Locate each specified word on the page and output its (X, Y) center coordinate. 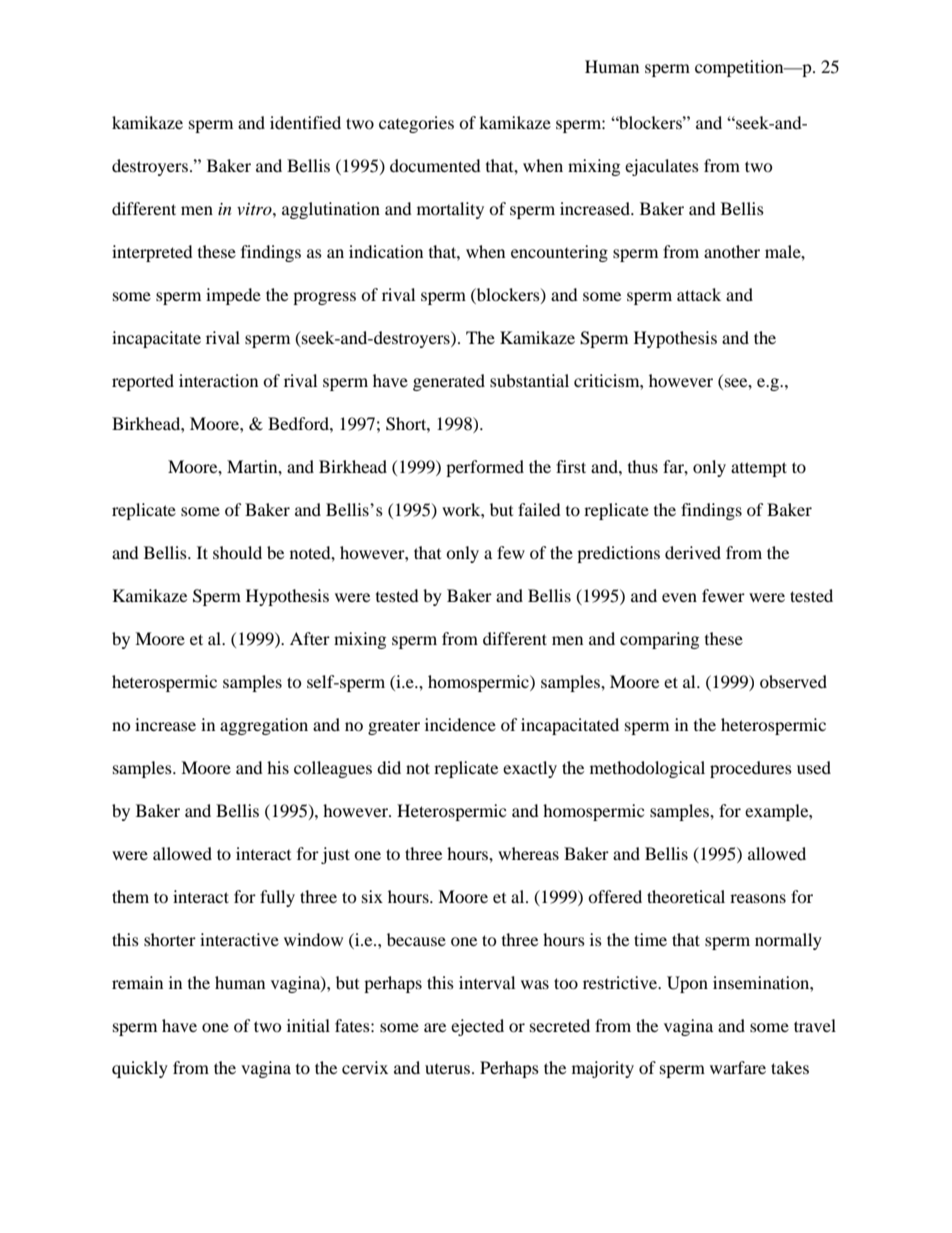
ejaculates (662, 167)
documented (435, 165)
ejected (477, 1027)
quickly (140, 1069)
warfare (738, 1067)
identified (305, 122)
